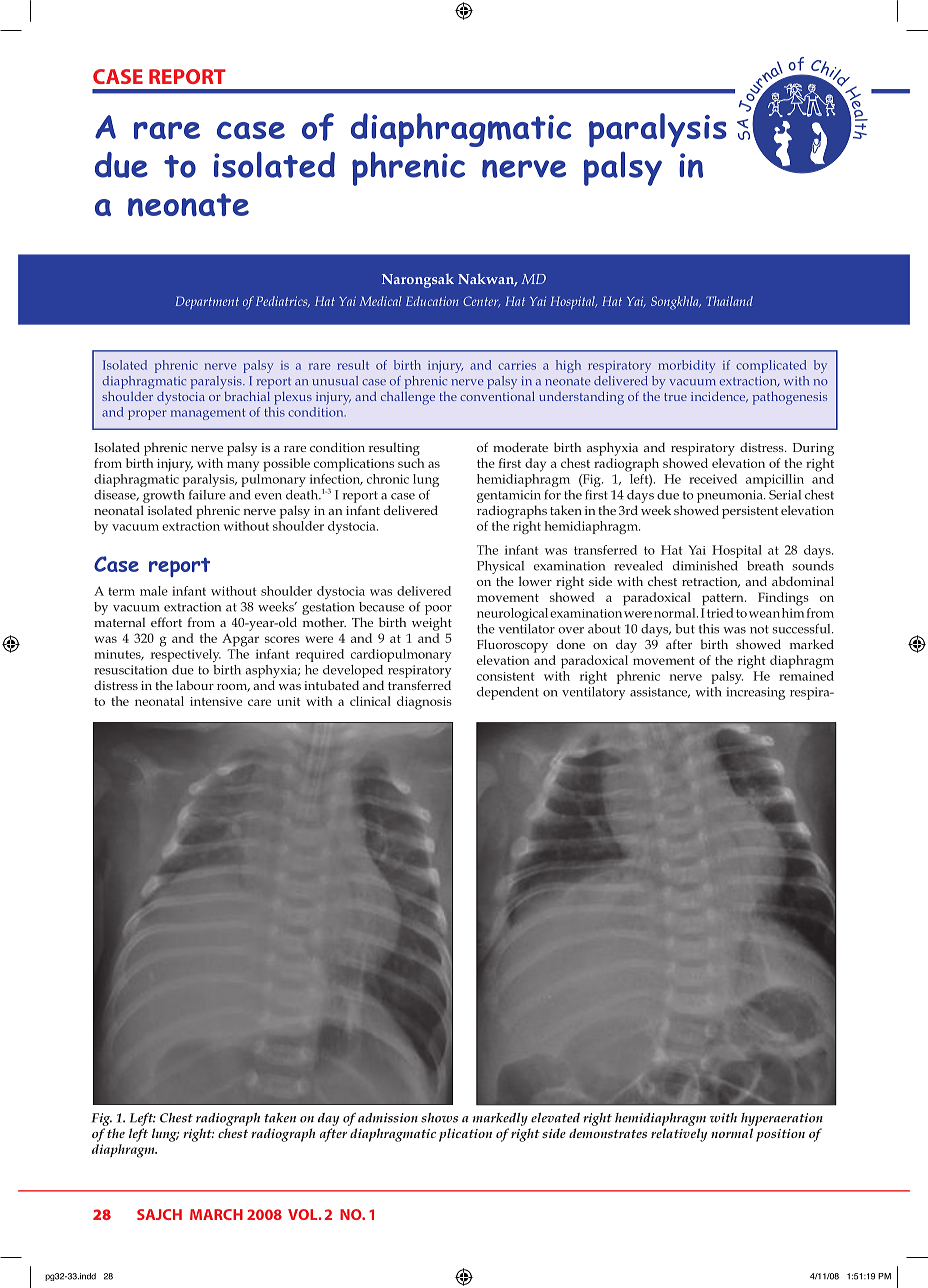 The height and width of the page is (1288, 928). I want to click on diagnosis, so click(424, 703).
